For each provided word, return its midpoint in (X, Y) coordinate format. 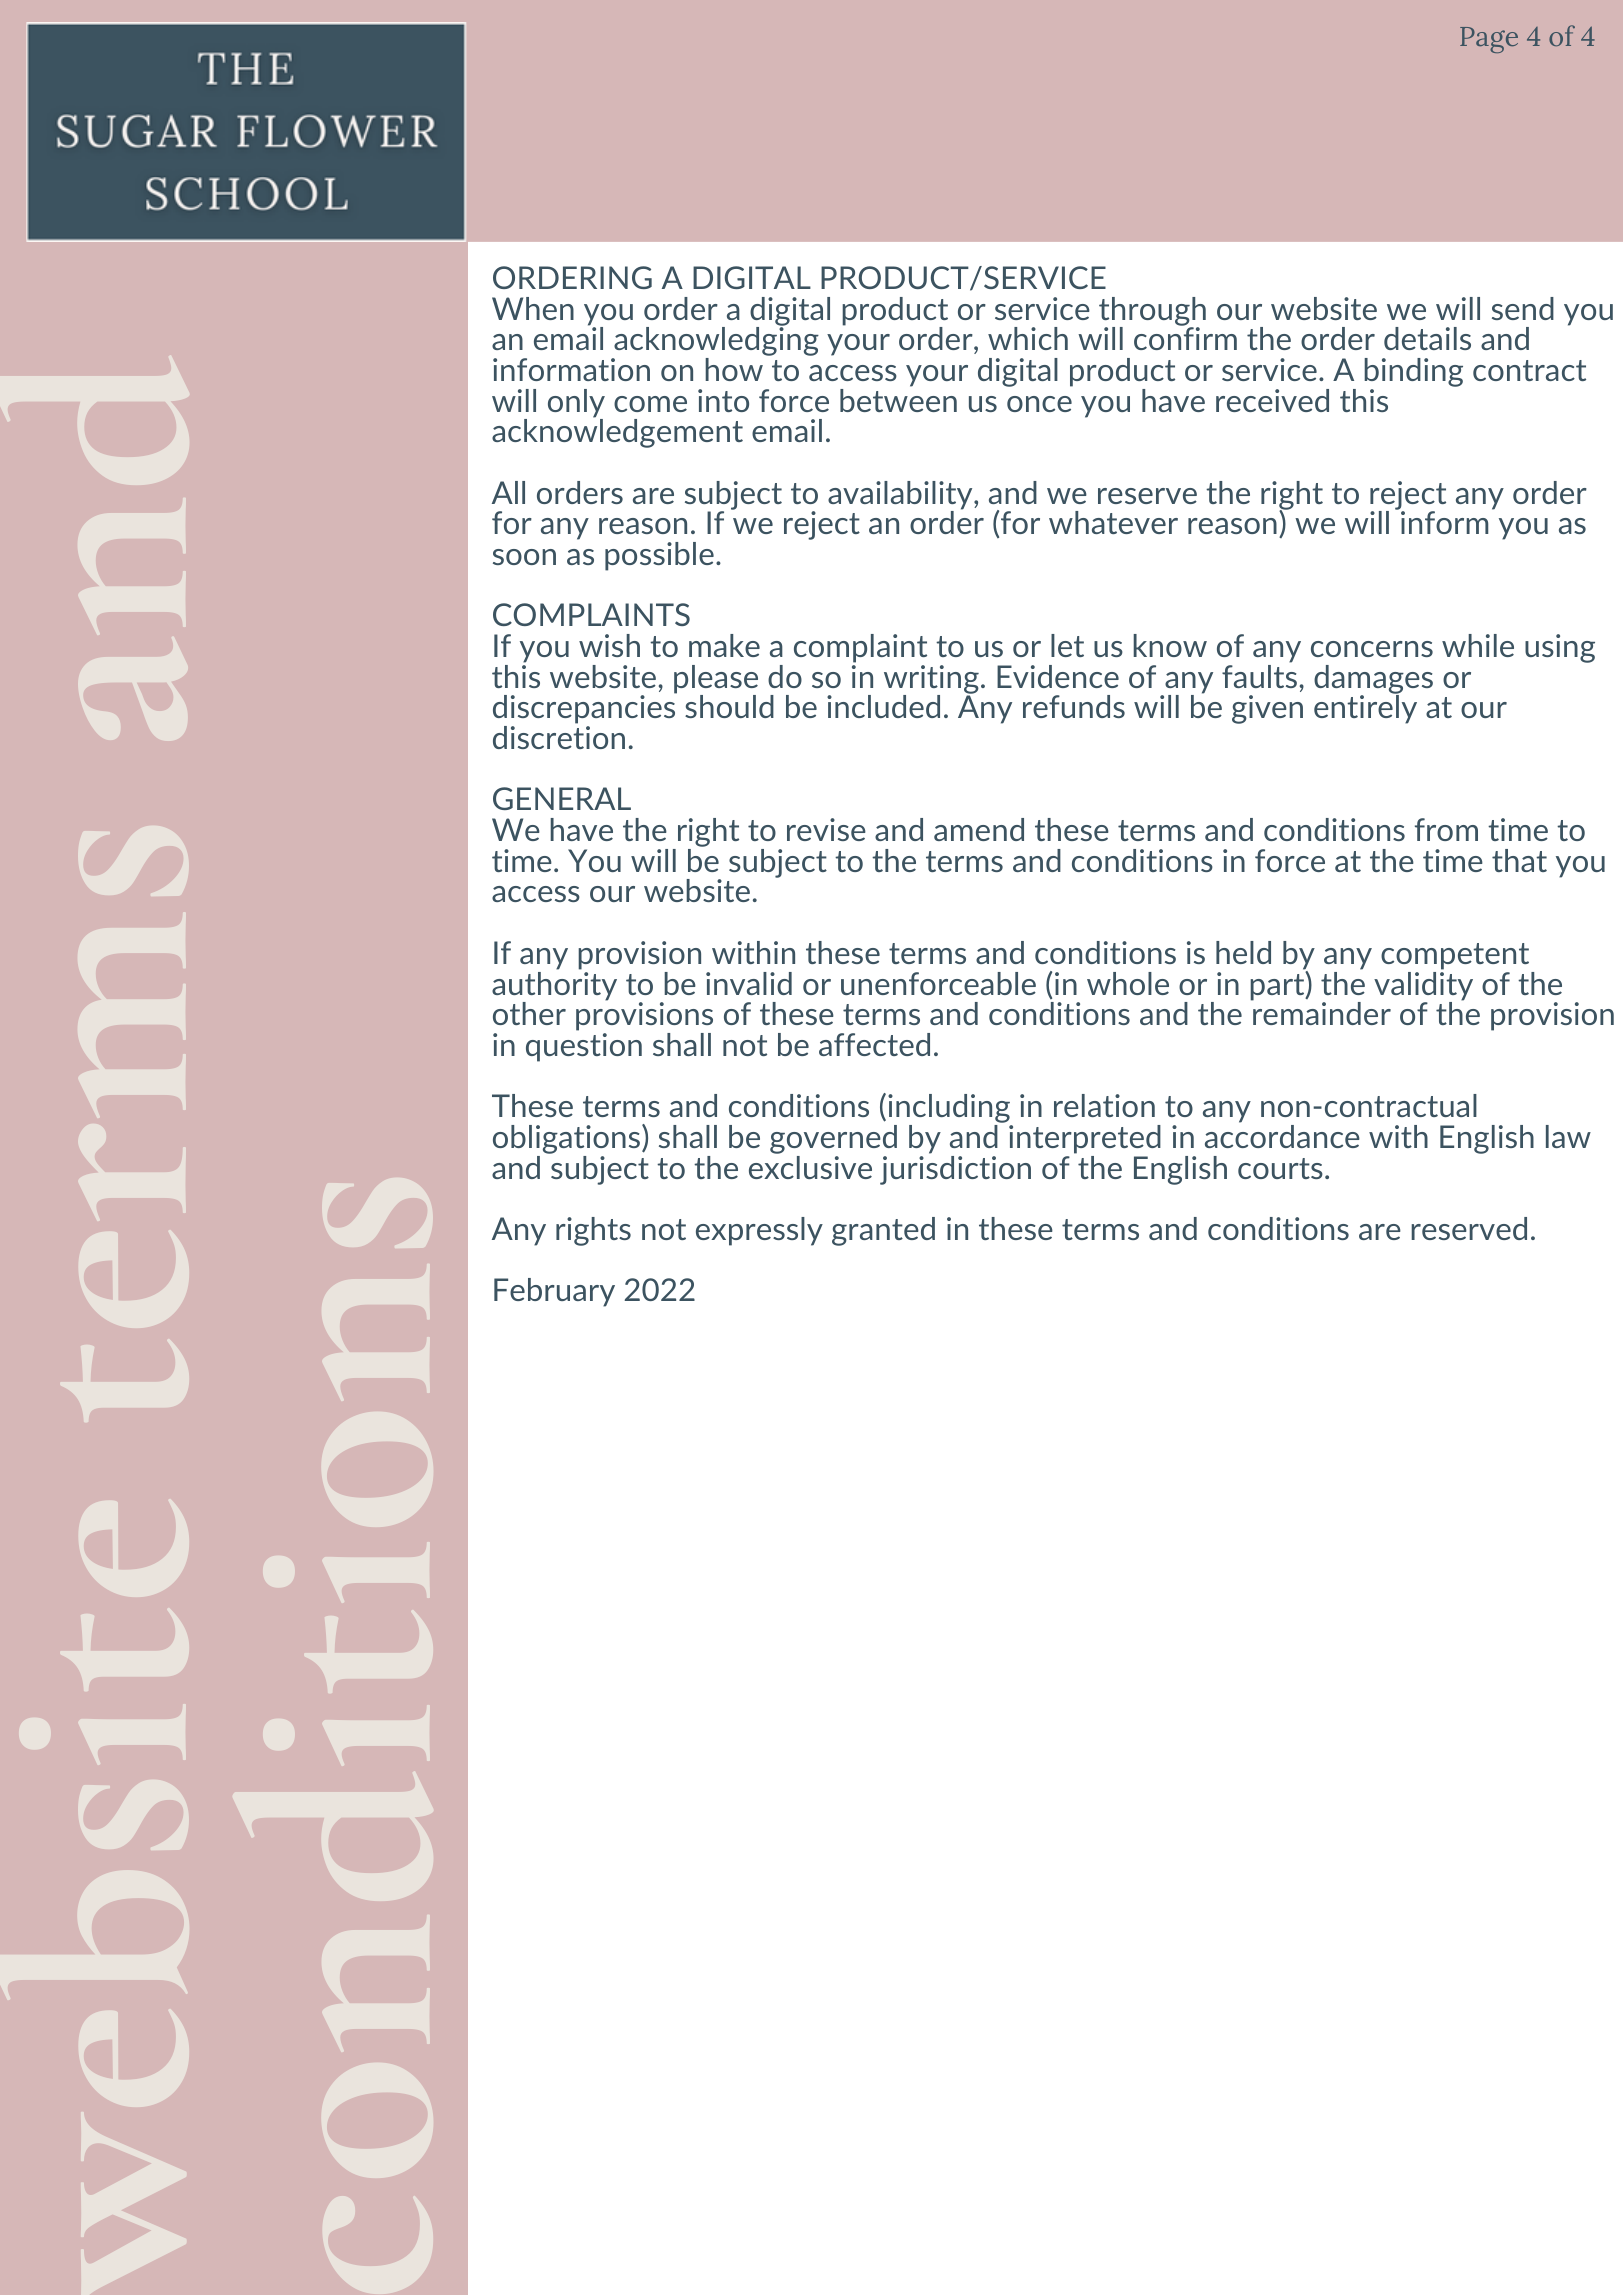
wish (609, 645)
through (1152, 312)
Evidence (1058, 676)
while (1478, 645)
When (533, 308)
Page (1489, 40)
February (554, 1292)
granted (883, 1231)
